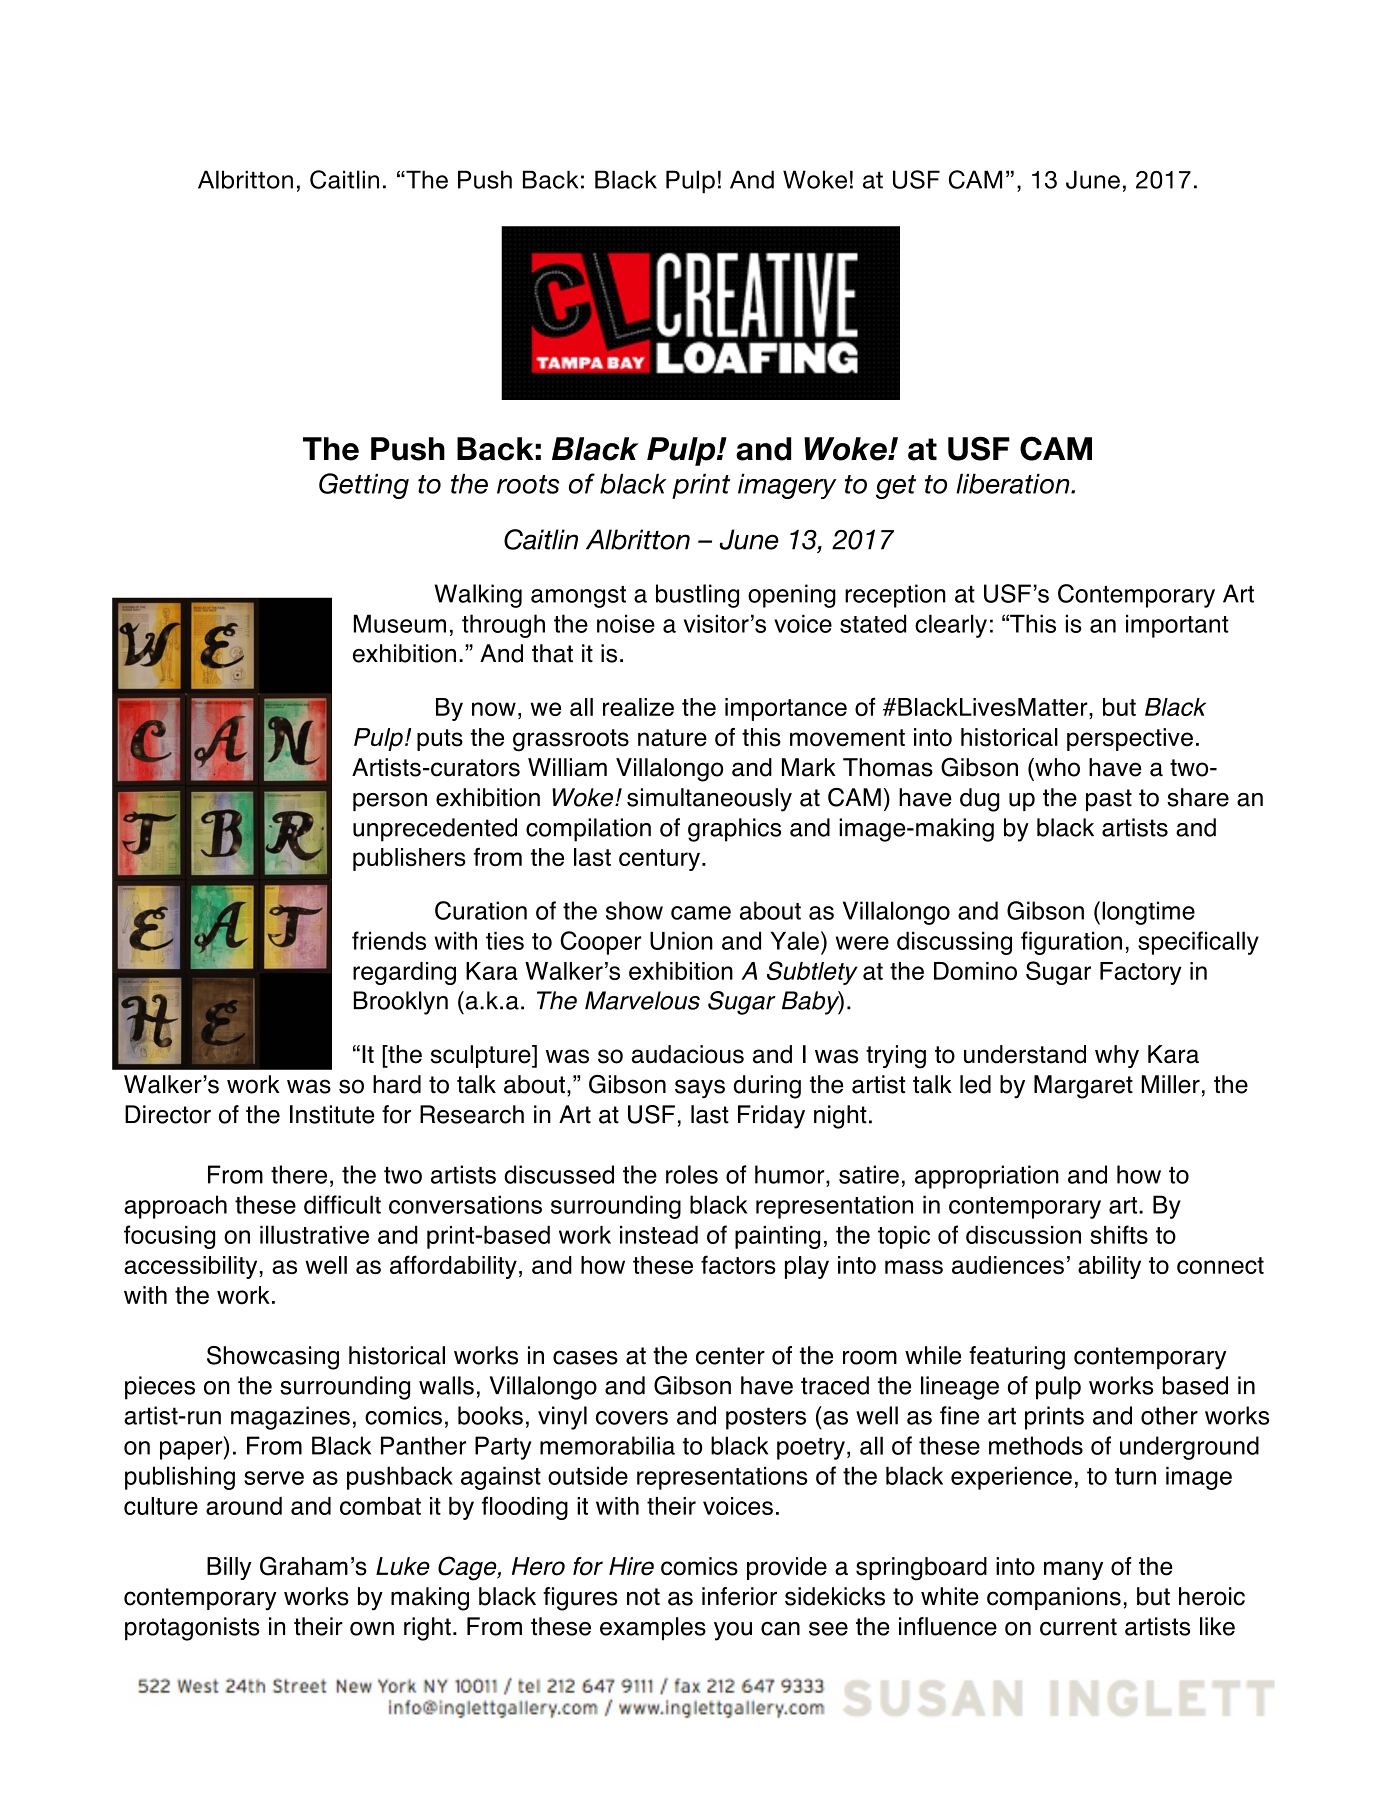 This image has height=1807, width=1396. Describe the element at coordinates (697, 596) in the image. I see `bustling` at that location.
